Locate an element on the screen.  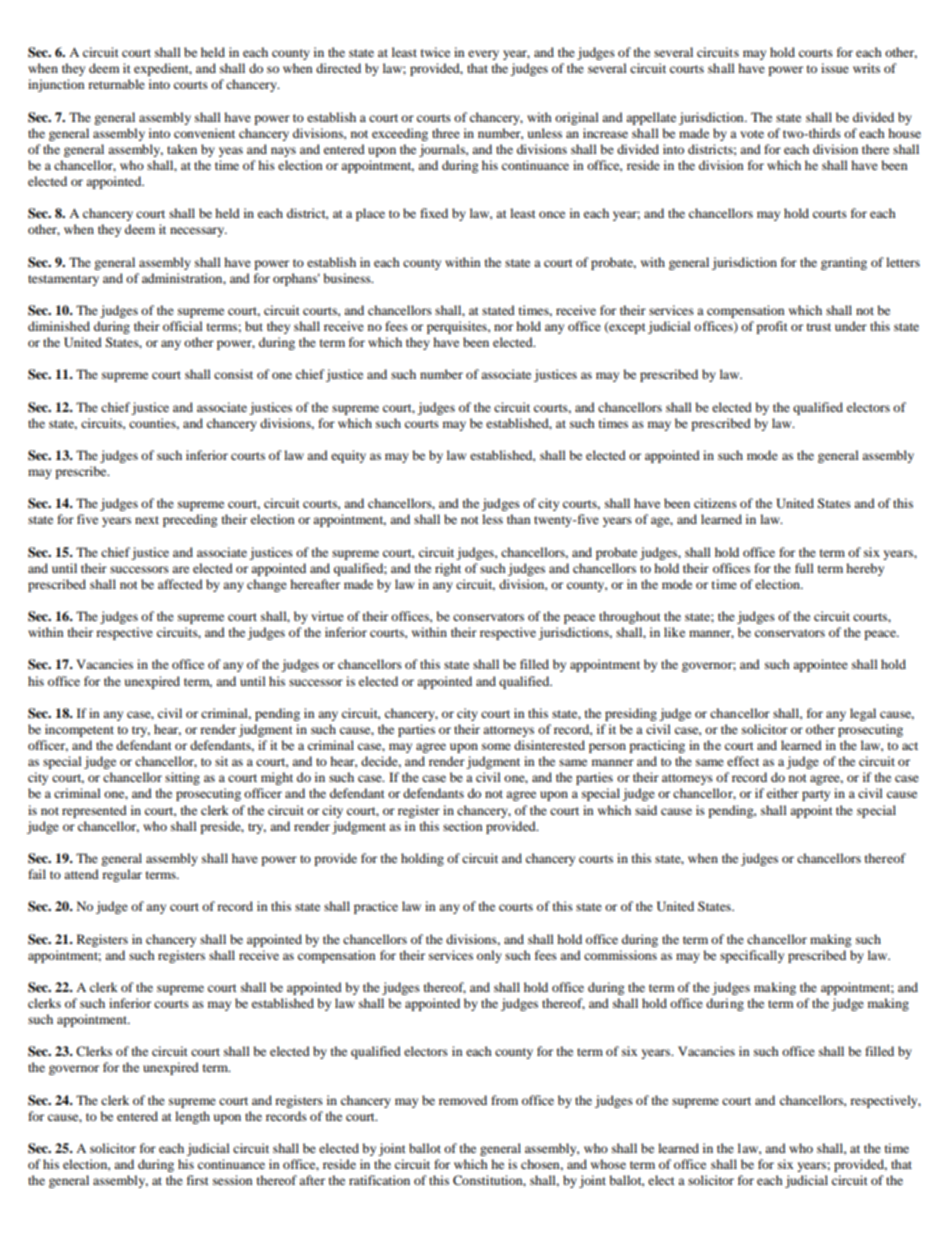
injunction is located at coordinates (56, 85).
